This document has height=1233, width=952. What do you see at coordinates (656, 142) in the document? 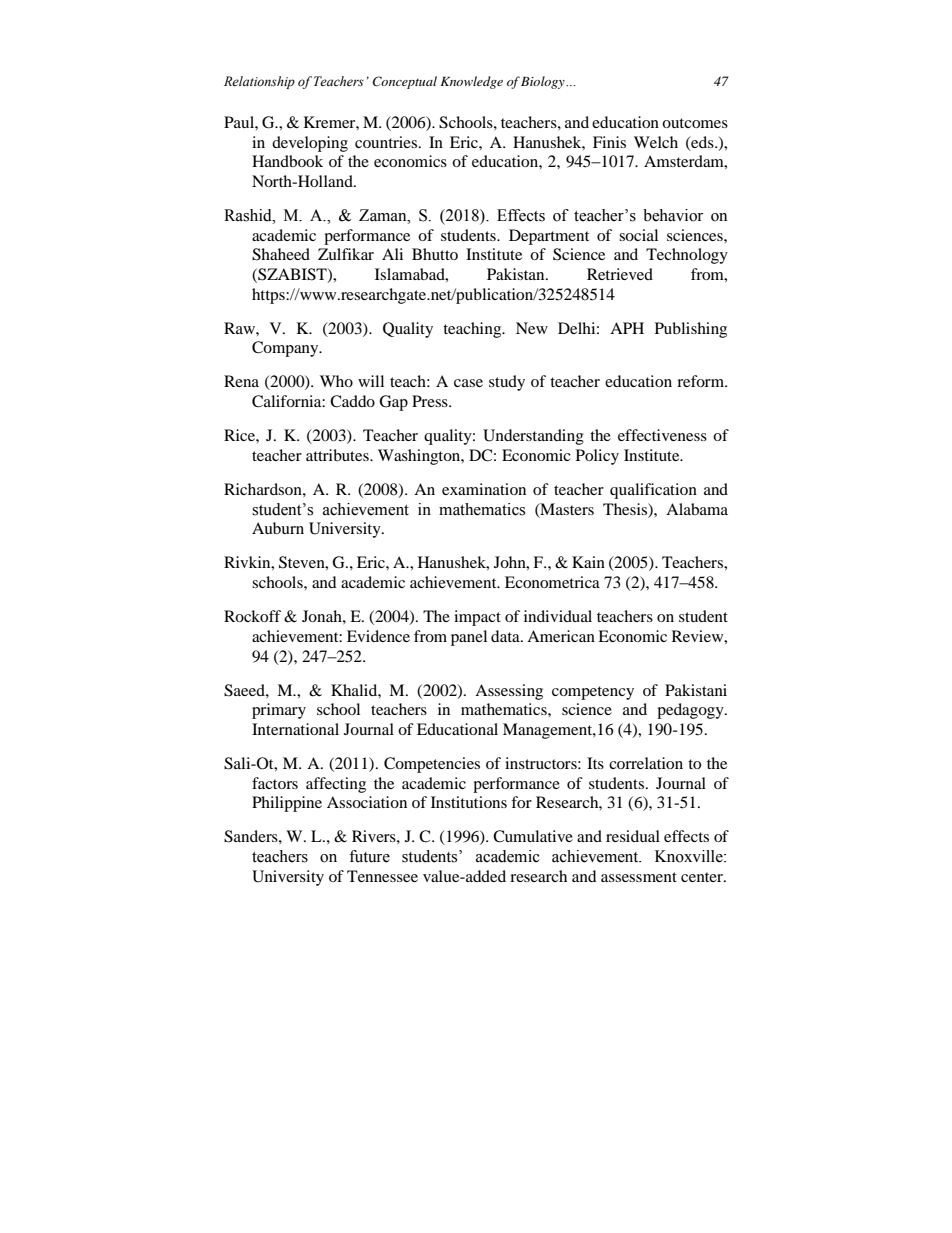
I see `Welch` at bounding box center [656, 142].
